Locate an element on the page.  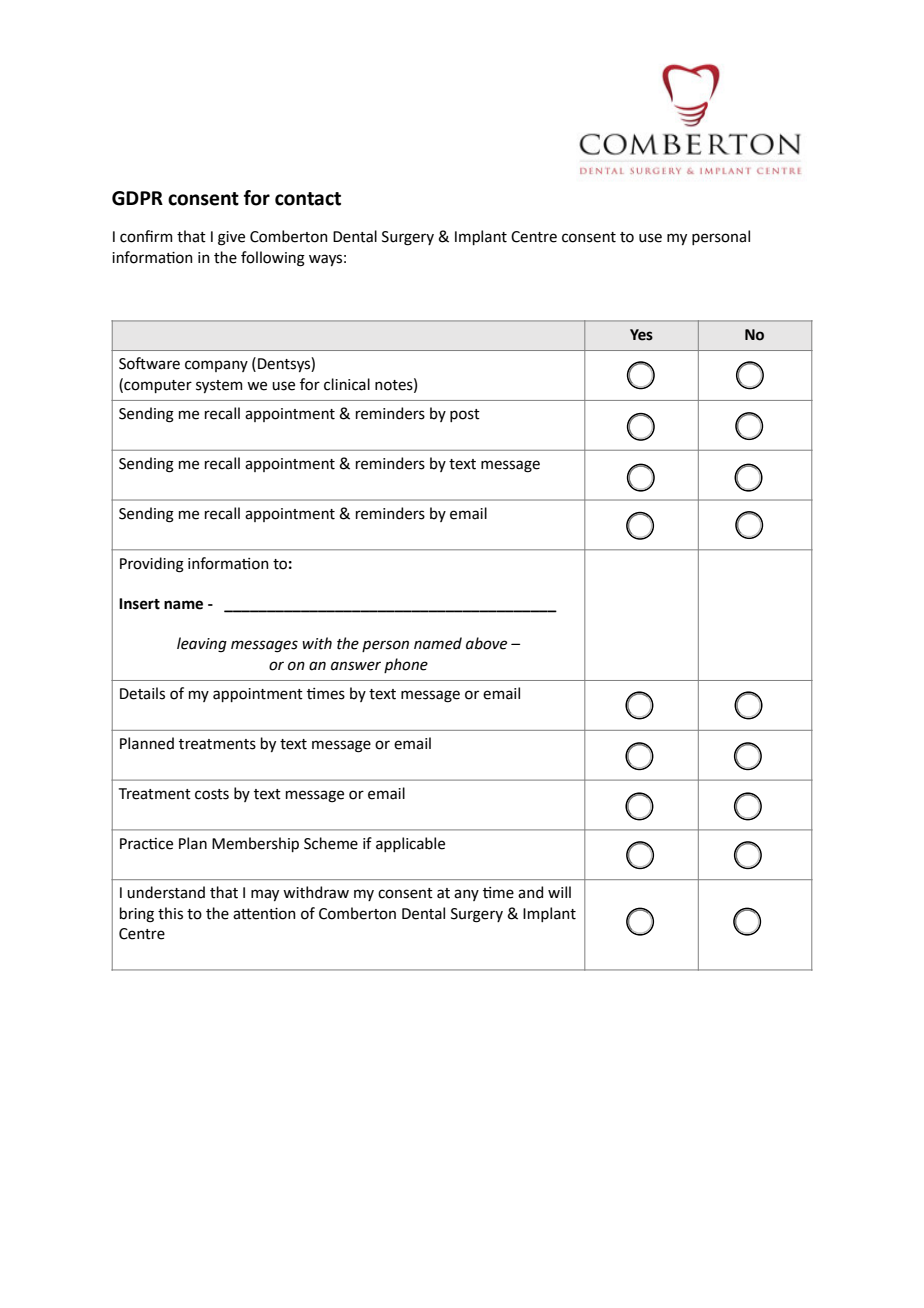
above is located at coordinates (486, 643).
